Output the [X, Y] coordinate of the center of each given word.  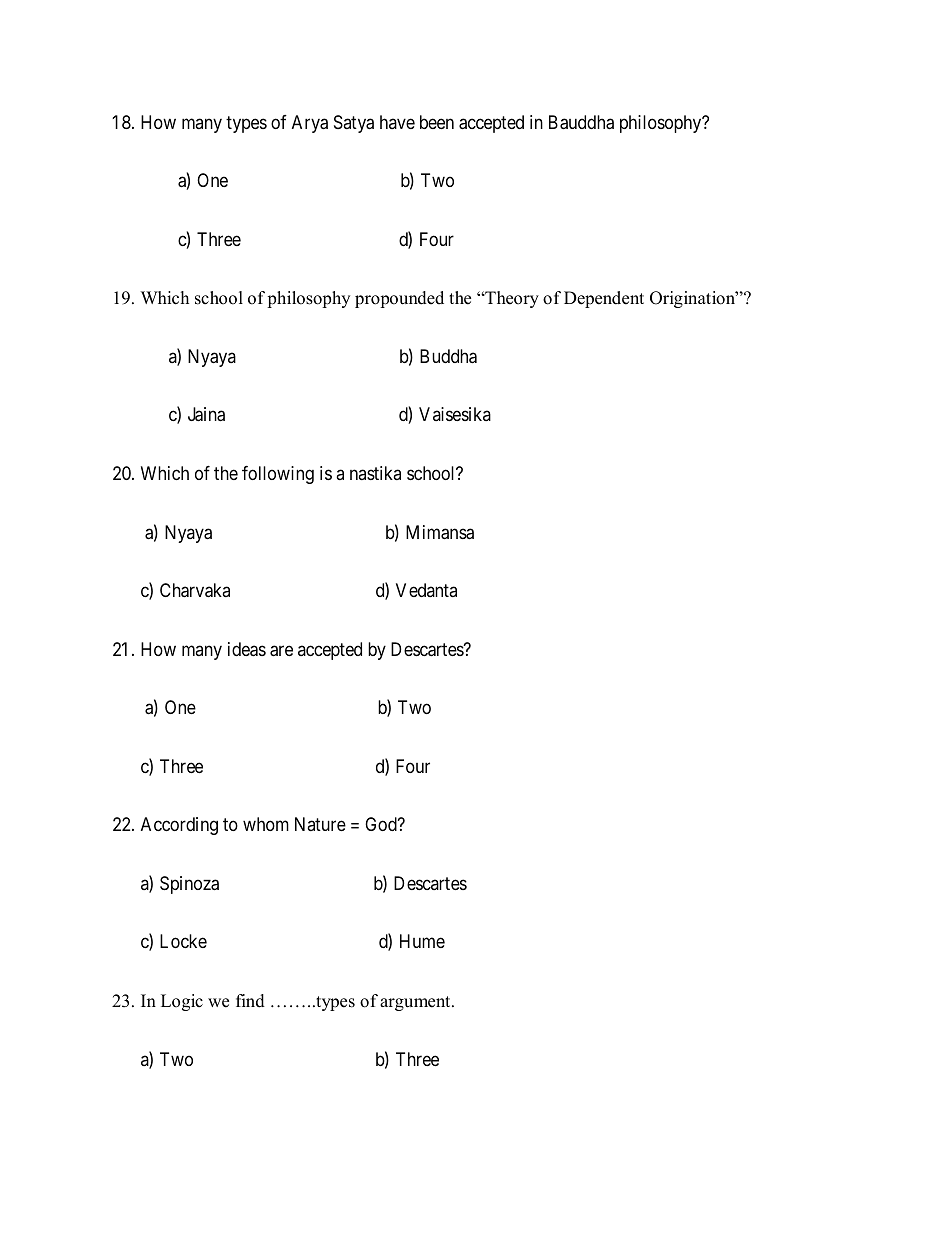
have [397, 122]
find [250, 1001]
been [437, 122]
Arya [310, 124]
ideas [247, 649]
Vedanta [426, 590]
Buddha [448, 356]
